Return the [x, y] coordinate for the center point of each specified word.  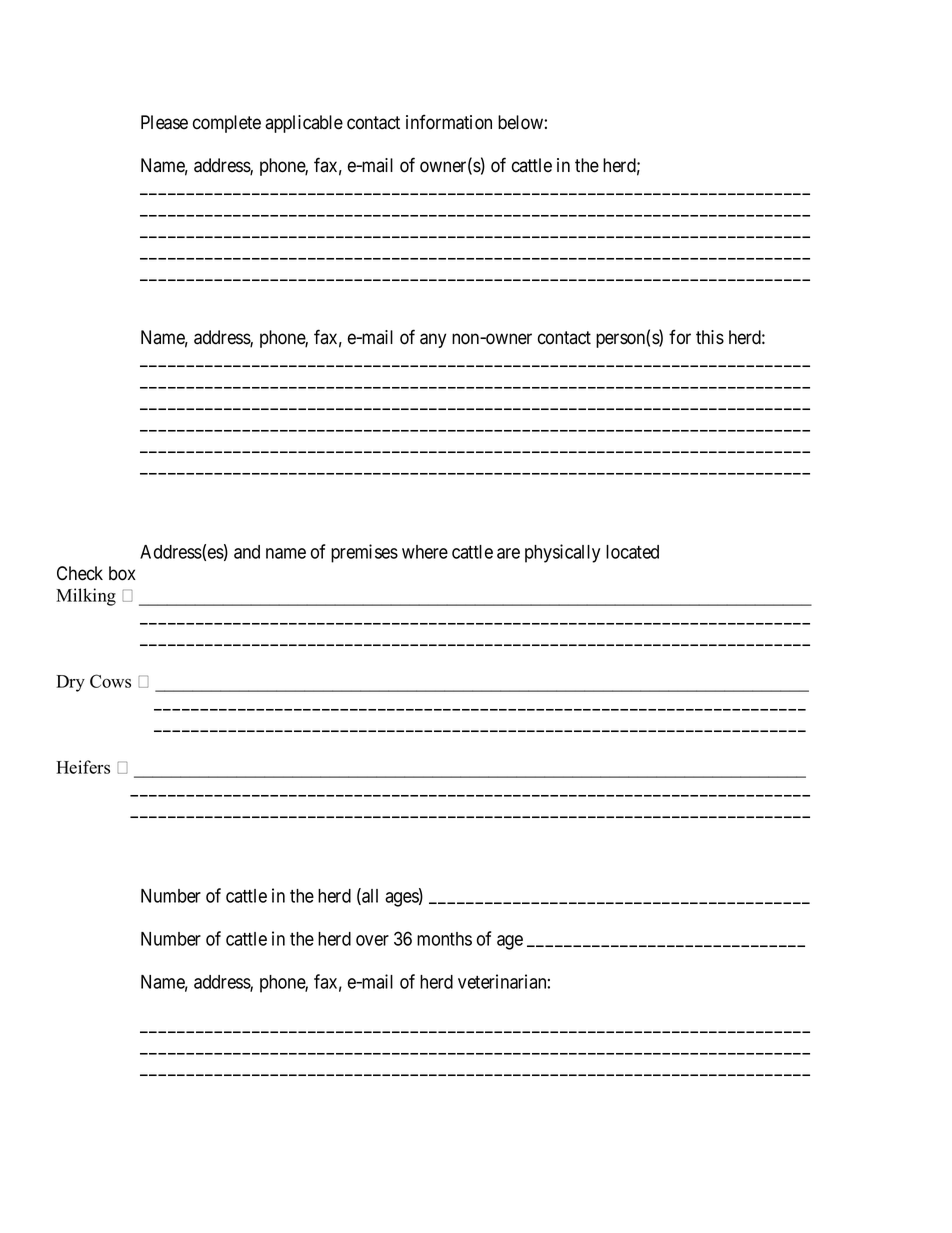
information [449, 122]
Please [164, 122]
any [433, 340]
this [710, 337]
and [247, 552]
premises [364, 553]
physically [562, 553]
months [444, 939]
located [632, 552]
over [372, 940]
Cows [110, 681]
